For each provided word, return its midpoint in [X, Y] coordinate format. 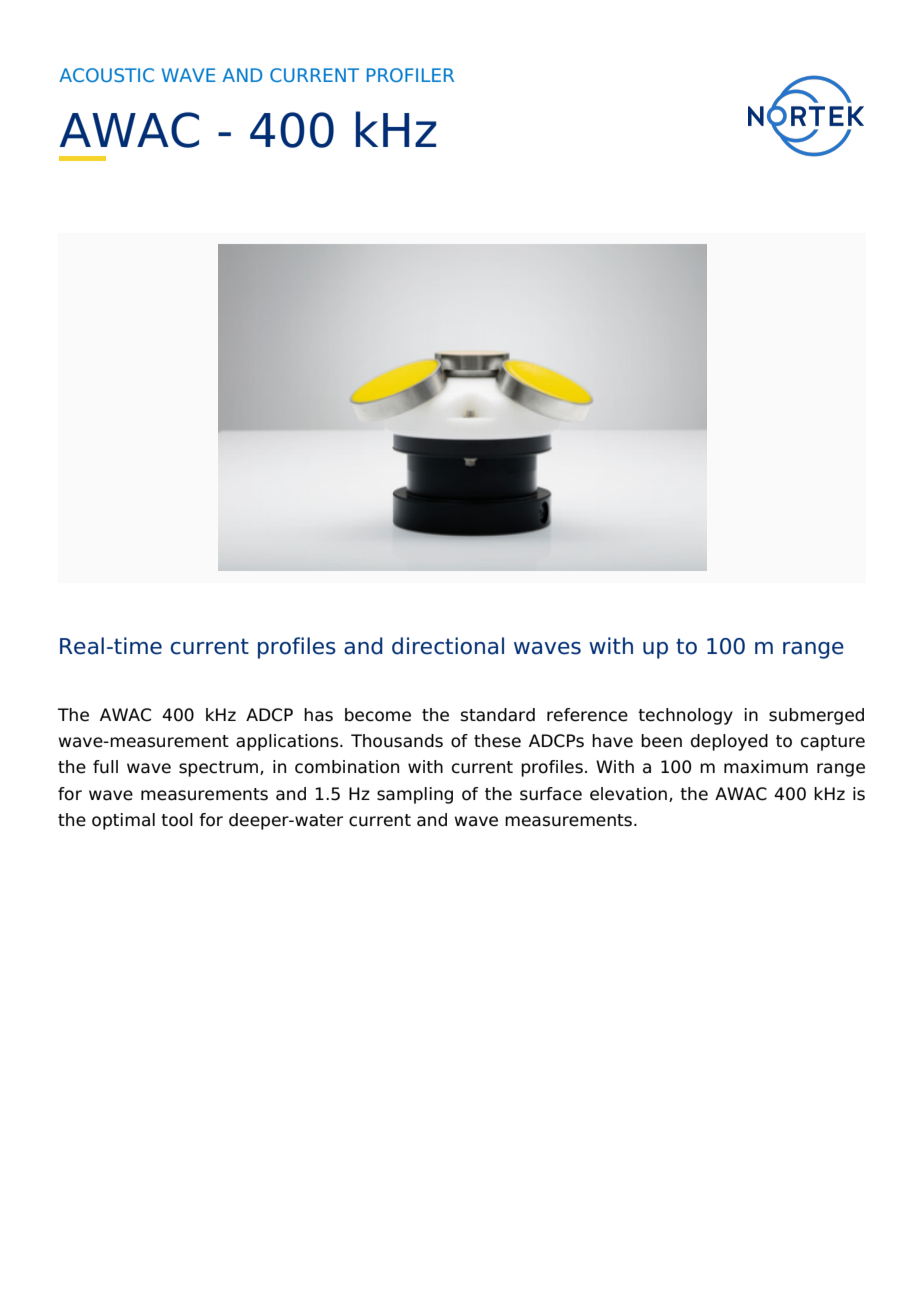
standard [498, 715]
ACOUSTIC [106, 75]
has [318, 715]
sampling [415, 795]
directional [448, 646]
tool [177, 820]
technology [685, 716]
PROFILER [410, 75]
